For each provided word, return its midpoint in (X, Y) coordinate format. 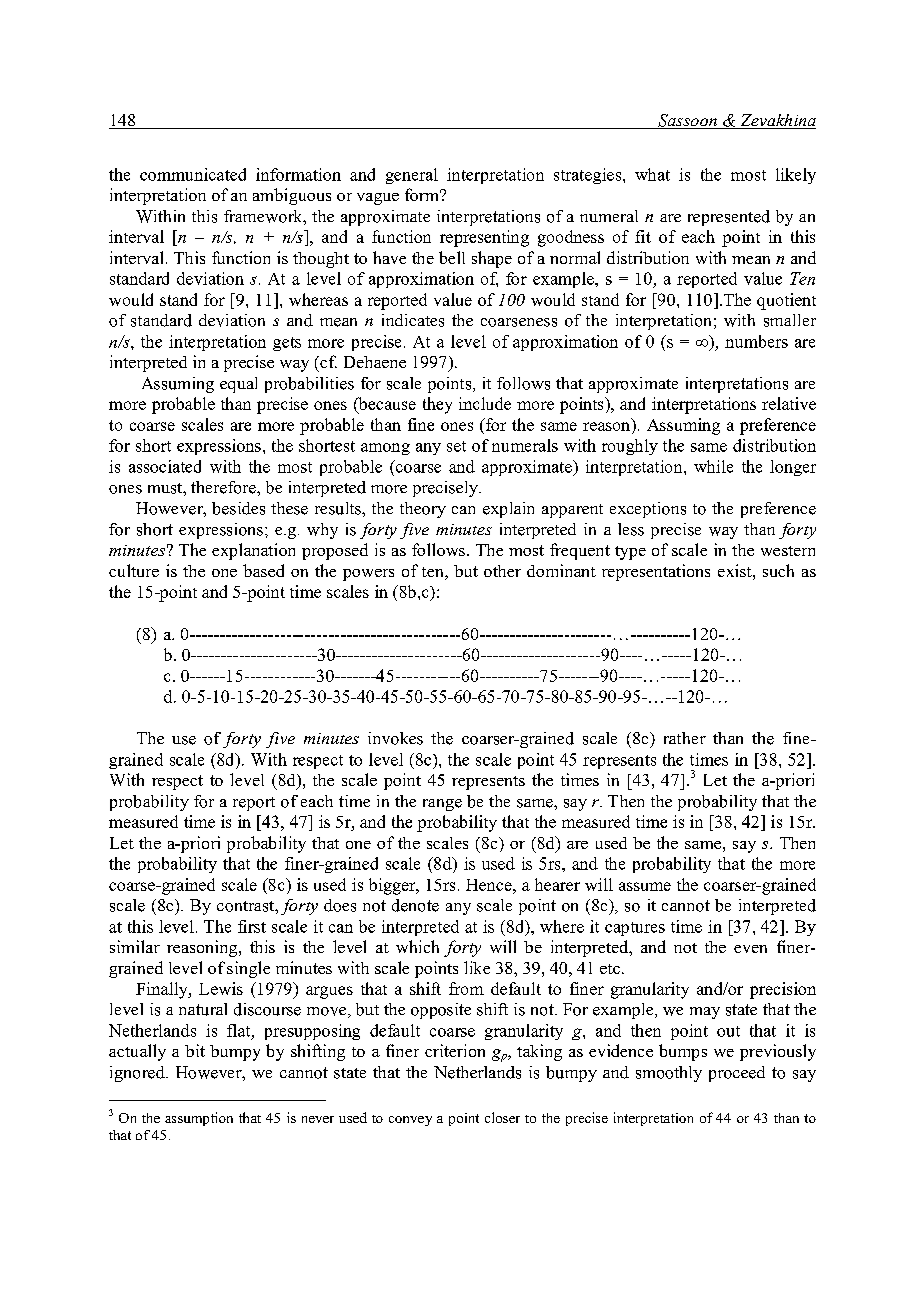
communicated (193, 174)
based (263, 570)
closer (502, 1117)
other (502, 571)
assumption (199, 1119)
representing (484, 238)
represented (729, 218)
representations (656, 572)
